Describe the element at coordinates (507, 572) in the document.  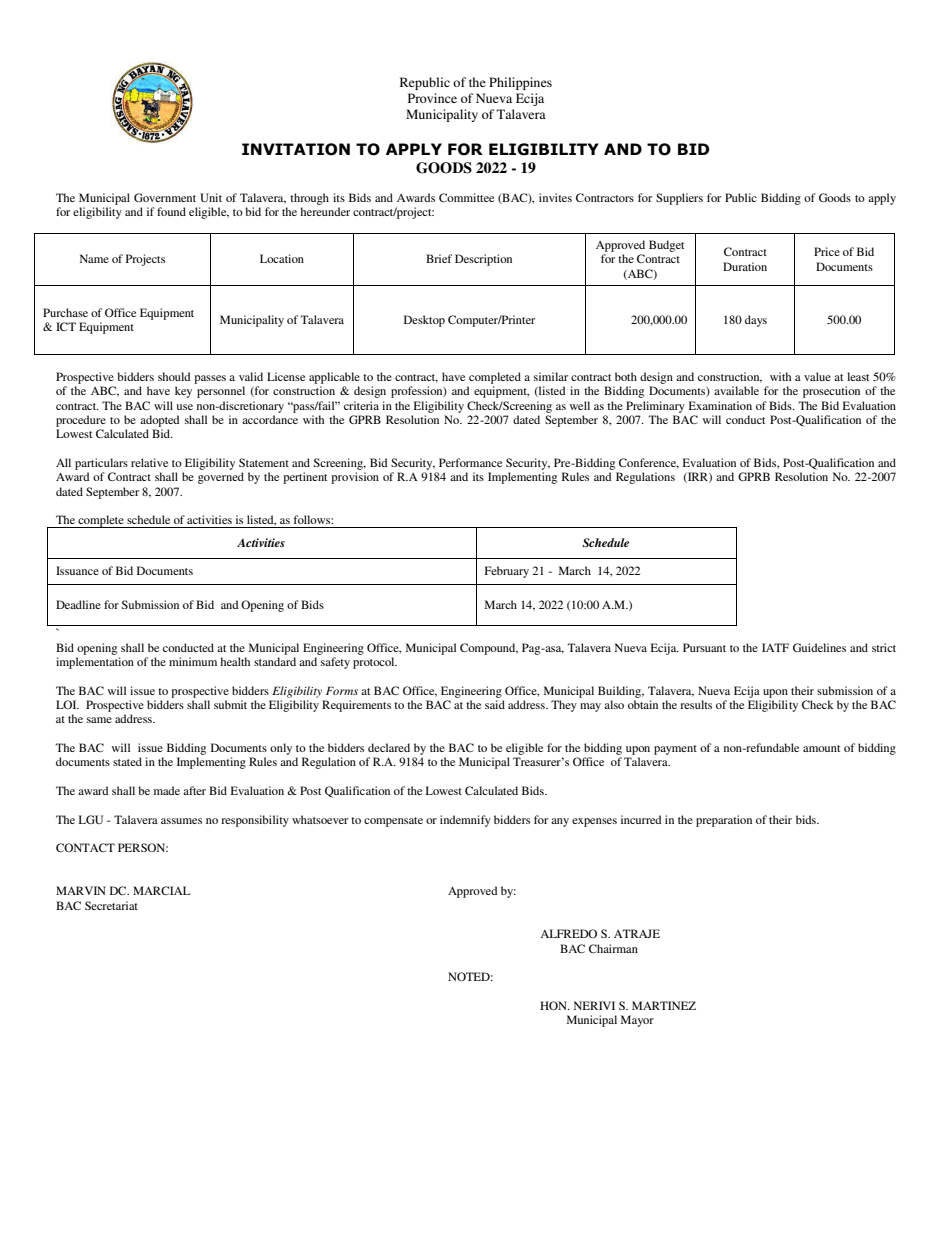
I see `February` at that location.
